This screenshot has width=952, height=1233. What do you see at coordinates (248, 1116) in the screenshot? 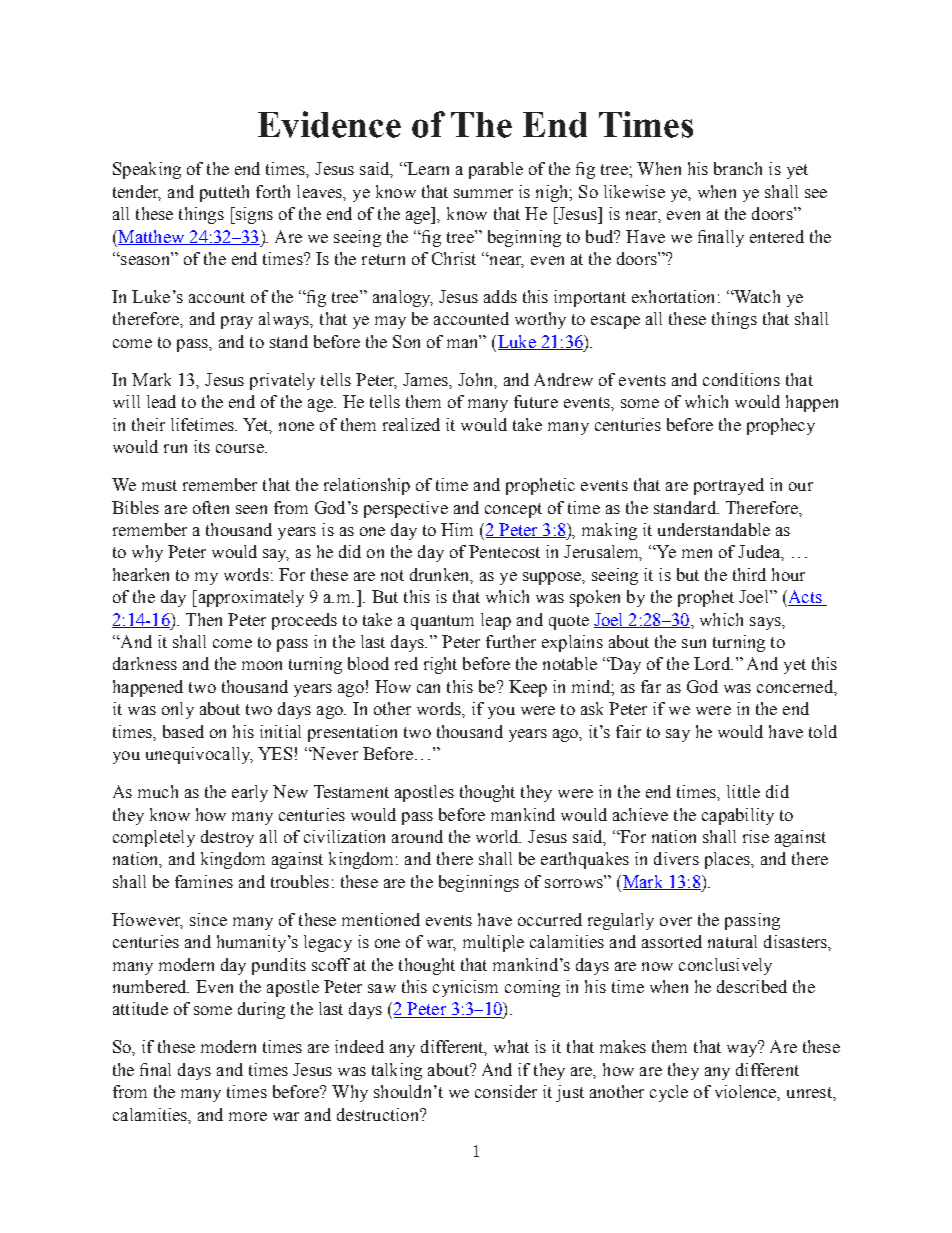
I see `more` at bounding box center [248, 1116].
